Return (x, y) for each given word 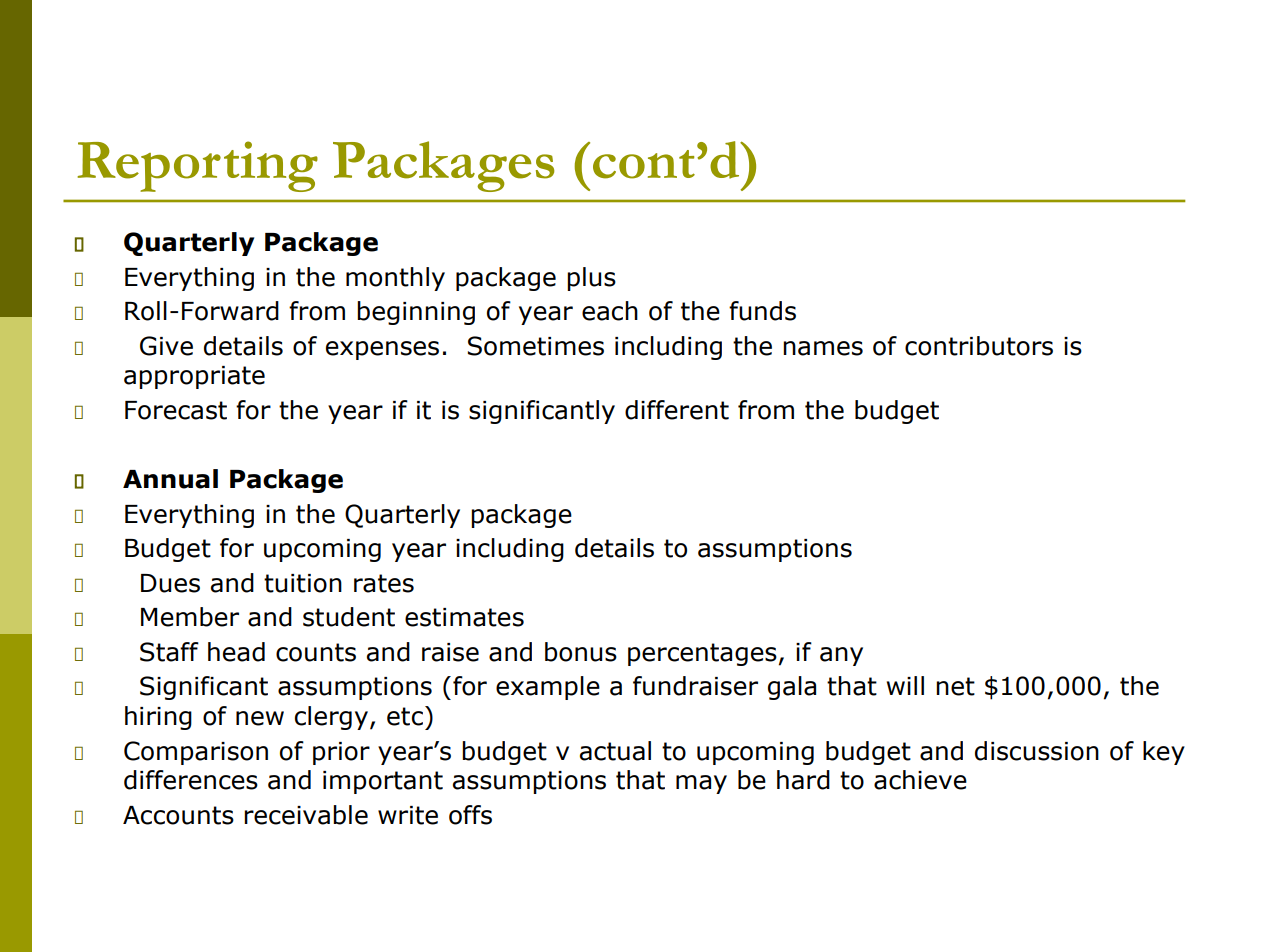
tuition (303, 583)
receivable (306, 815)
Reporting (197, 166)
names (823, 348)
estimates (464, 617)
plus (591, 279)
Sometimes (536, 346)
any (841, 656)
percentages (702, 654)
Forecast (176, 410)
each (610, 311)
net (955, 686)
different (677, 410)
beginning (416, 313)
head (236, 652)
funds (762, 311)
